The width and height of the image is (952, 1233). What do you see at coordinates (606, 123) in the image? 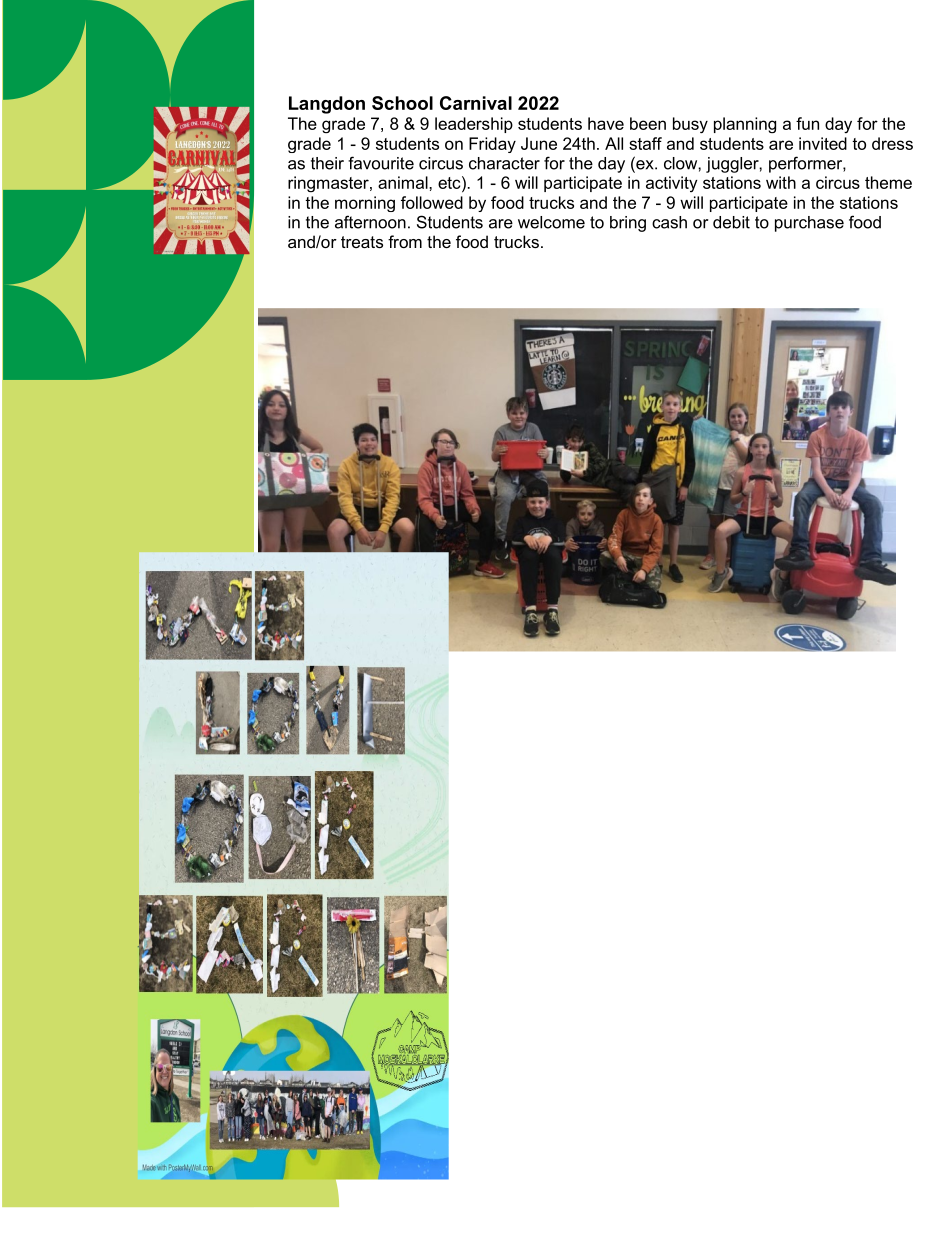
I see `have` at bounding box center [606, 123].
